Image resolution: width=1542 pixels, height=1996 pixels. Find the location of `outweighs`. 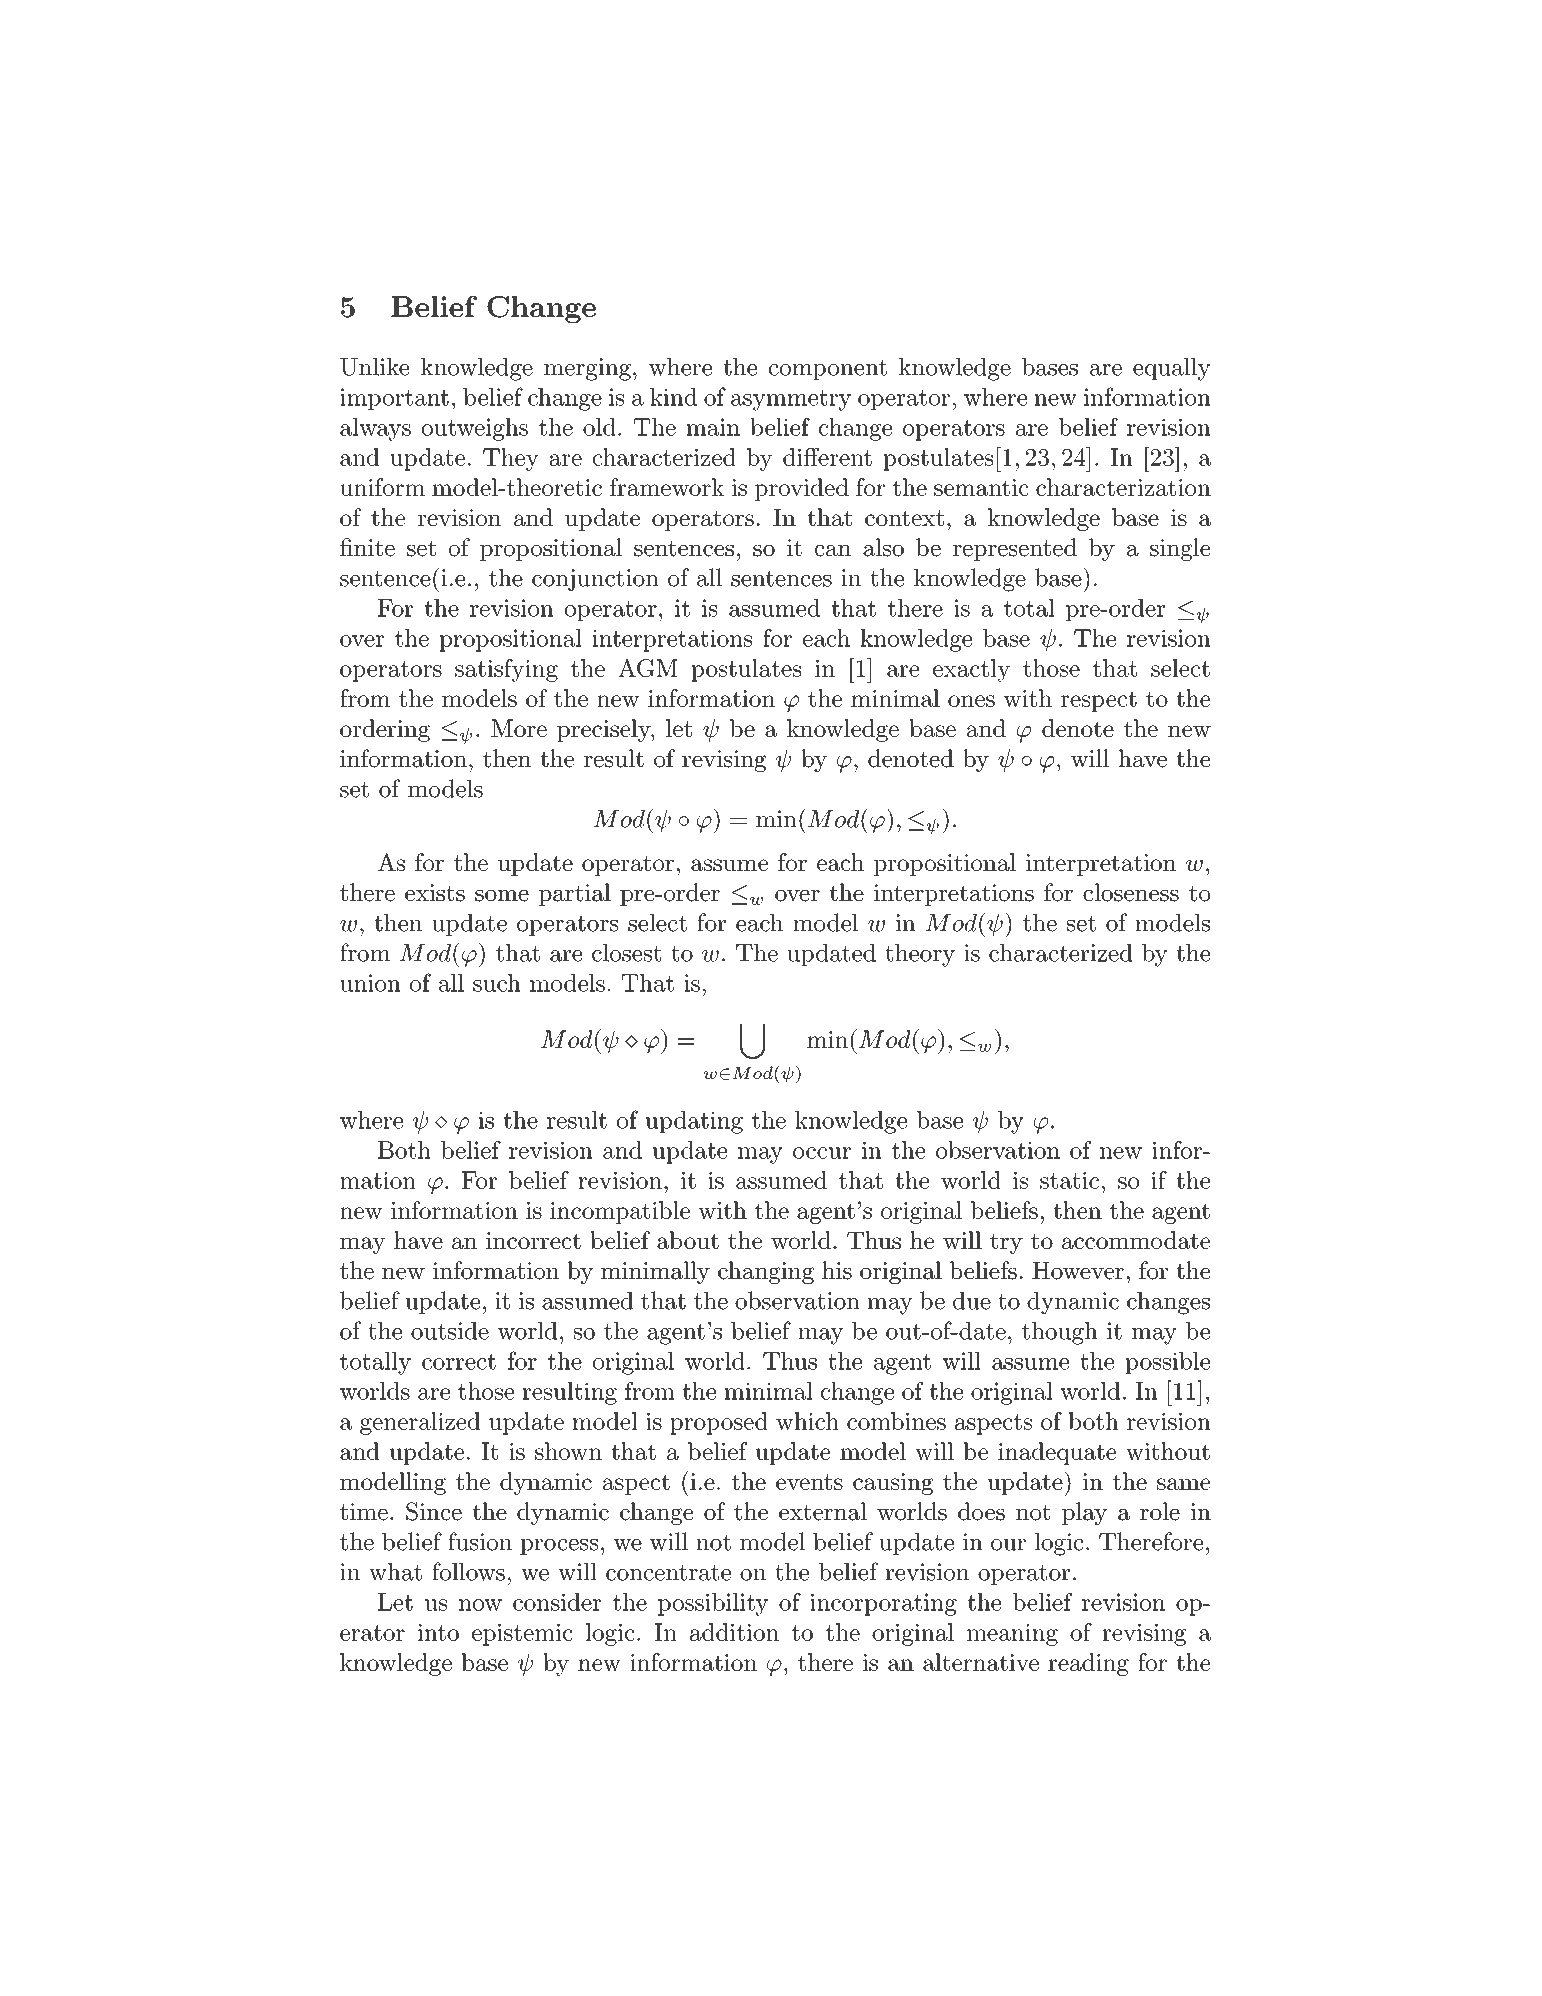

outweighs is located at coordinates (475, 429).
